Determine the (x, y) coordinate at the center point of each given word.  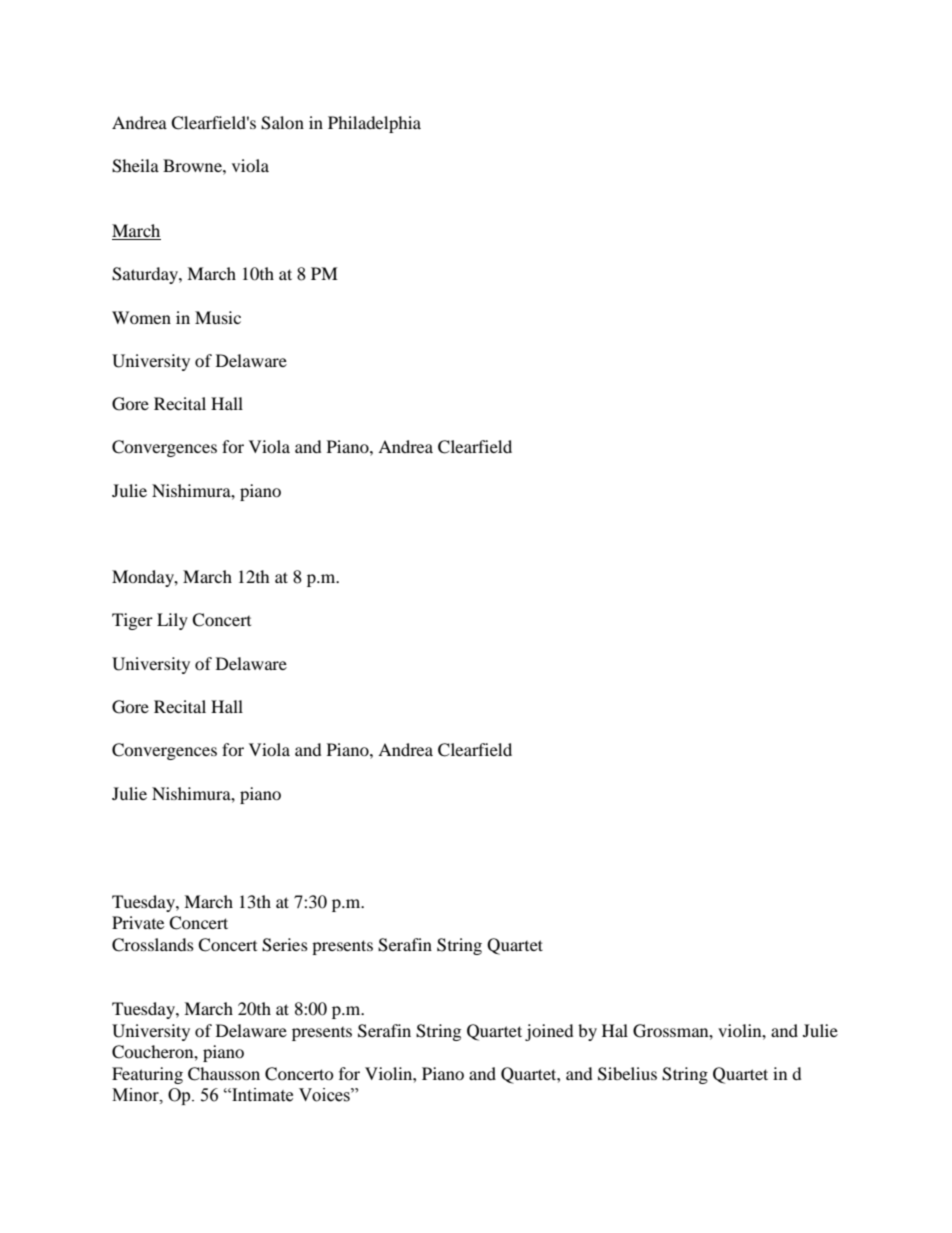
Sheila (135, 166)
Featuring (147, 1075)
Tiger (132, 621)
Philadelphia (374, 124)
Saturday (146, 275)
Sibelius (627, 1074)
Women (141, 317)
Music (218, 317)
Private (138, 922)
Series (285, 945)
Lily (172, 621)
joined (549, 1032)
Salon (282, 123)
